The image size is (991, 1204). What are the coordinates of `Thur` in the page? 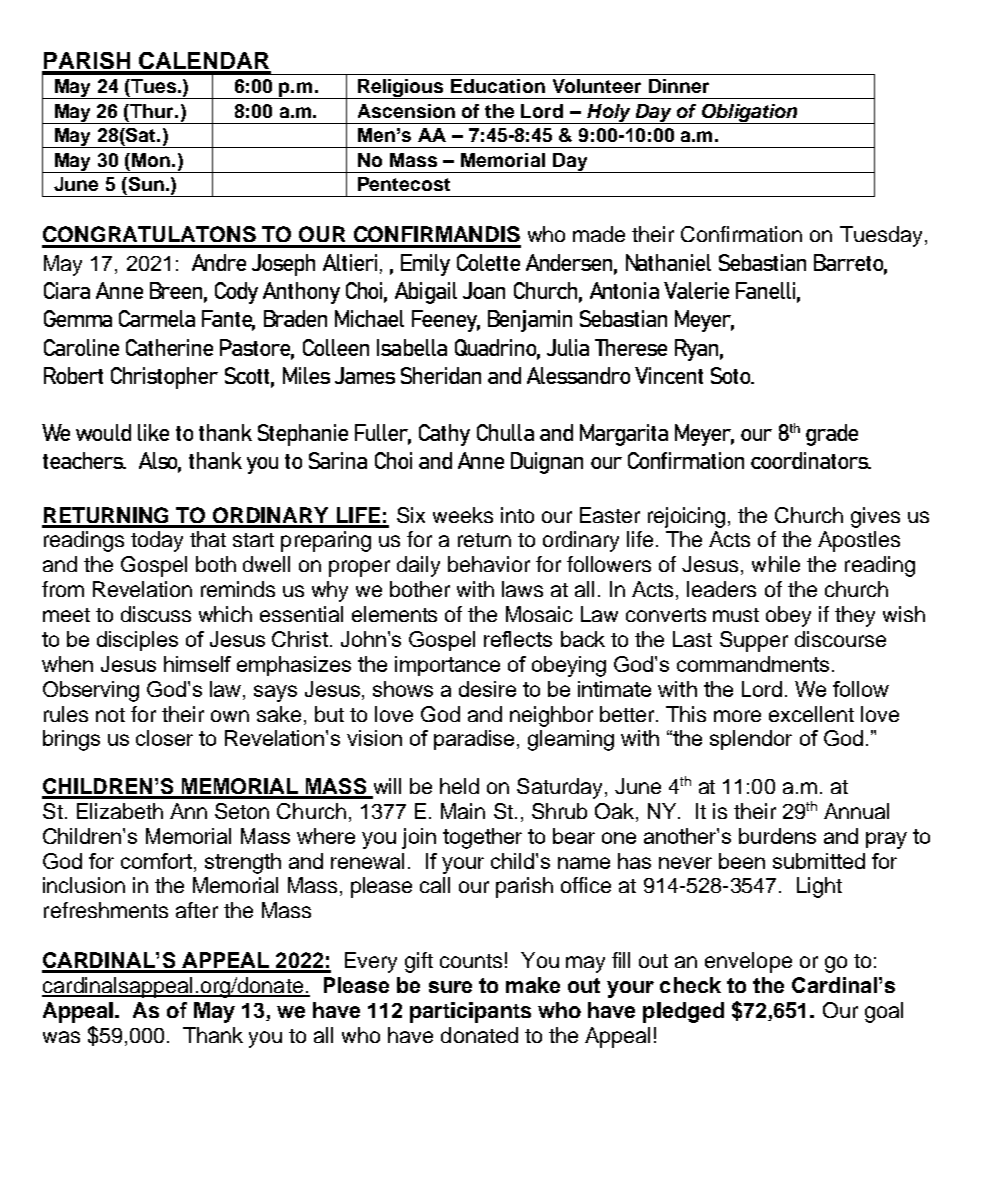 It's located at (153, 111).
